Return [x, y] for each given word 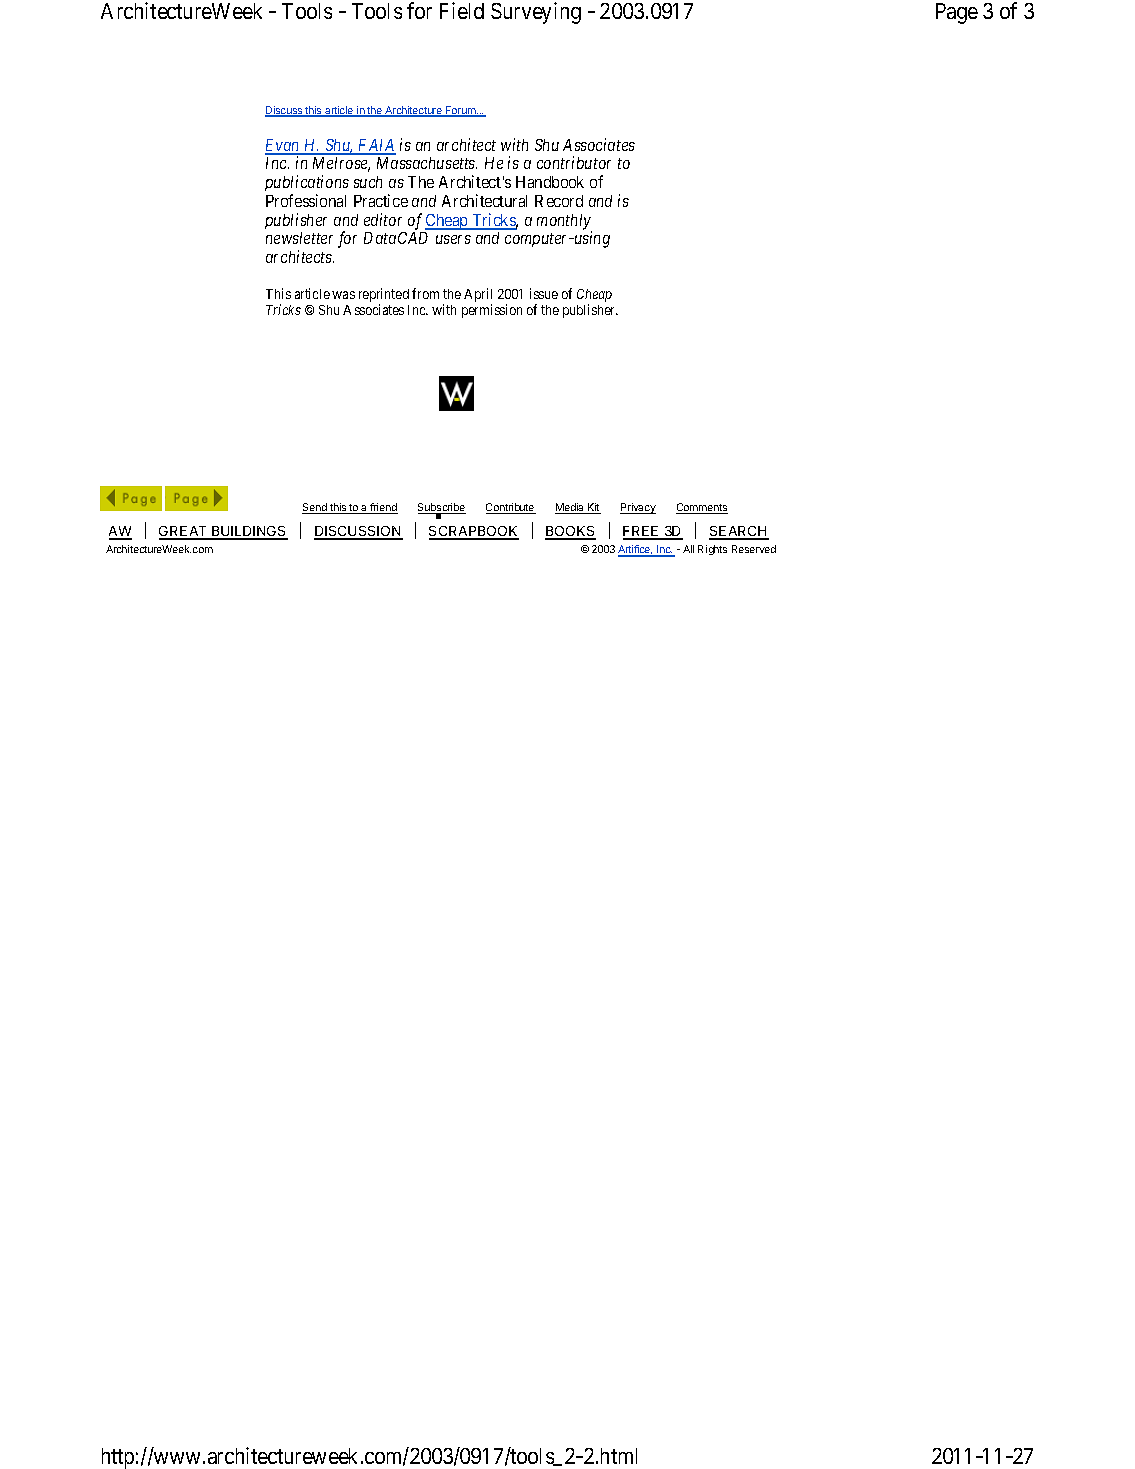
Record [559, 201]
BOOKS [570, 532]
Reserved [754, 549]
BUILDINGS [249, 532]
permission [492, 311]
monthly [564, 223]
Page [957, 13]
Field [462, 10]
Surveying [536, 13]
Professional [306, 200]
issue [544, 293]
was [343, 295]
